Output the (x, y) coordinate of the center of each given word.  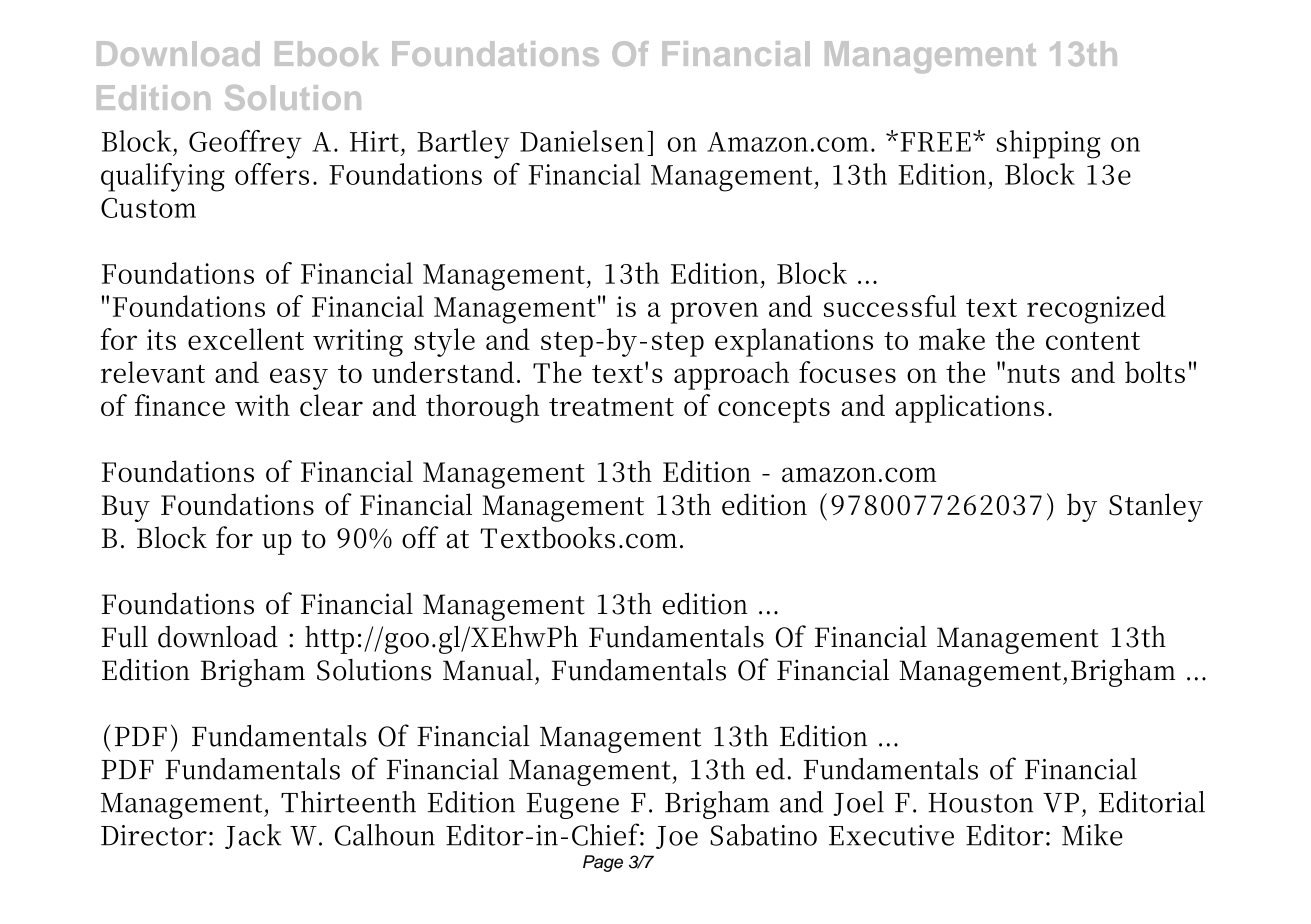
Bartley (463, 144)
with (262, 405)
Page (603, 863)
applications (969, 408)
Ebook (327, 53)
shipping (1049, 144)
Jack (253, 836)
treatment (611, 407)
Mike (1092, 835)
